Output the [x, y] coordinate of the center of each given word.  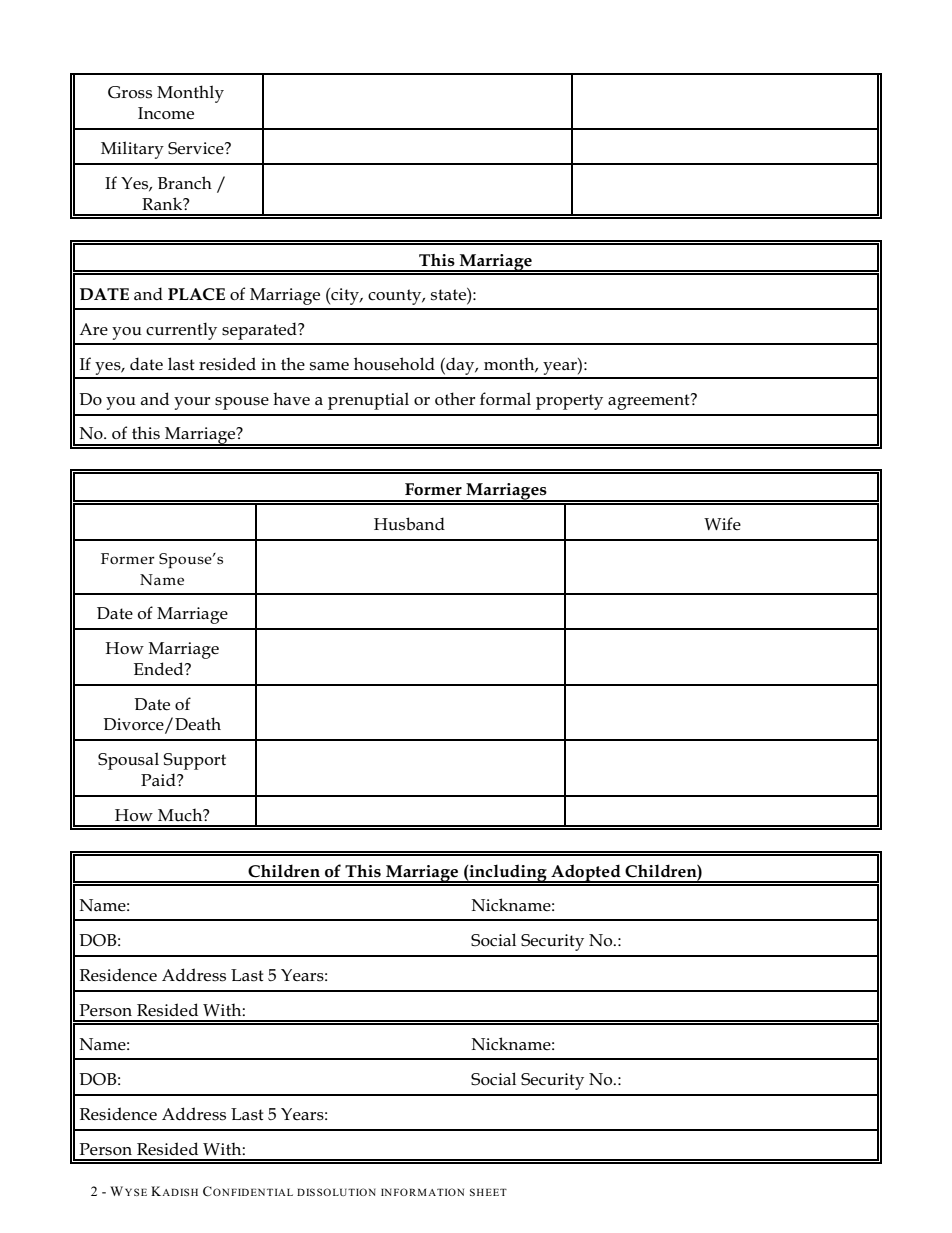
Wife [722, 523]
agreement [650, 401]
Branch [185, 183]
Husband [409, 524]
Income [166, 113]
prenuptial [368, 401]
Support [194, 761]
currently [181, 331]
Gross [130, 92]
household [394, 364]
